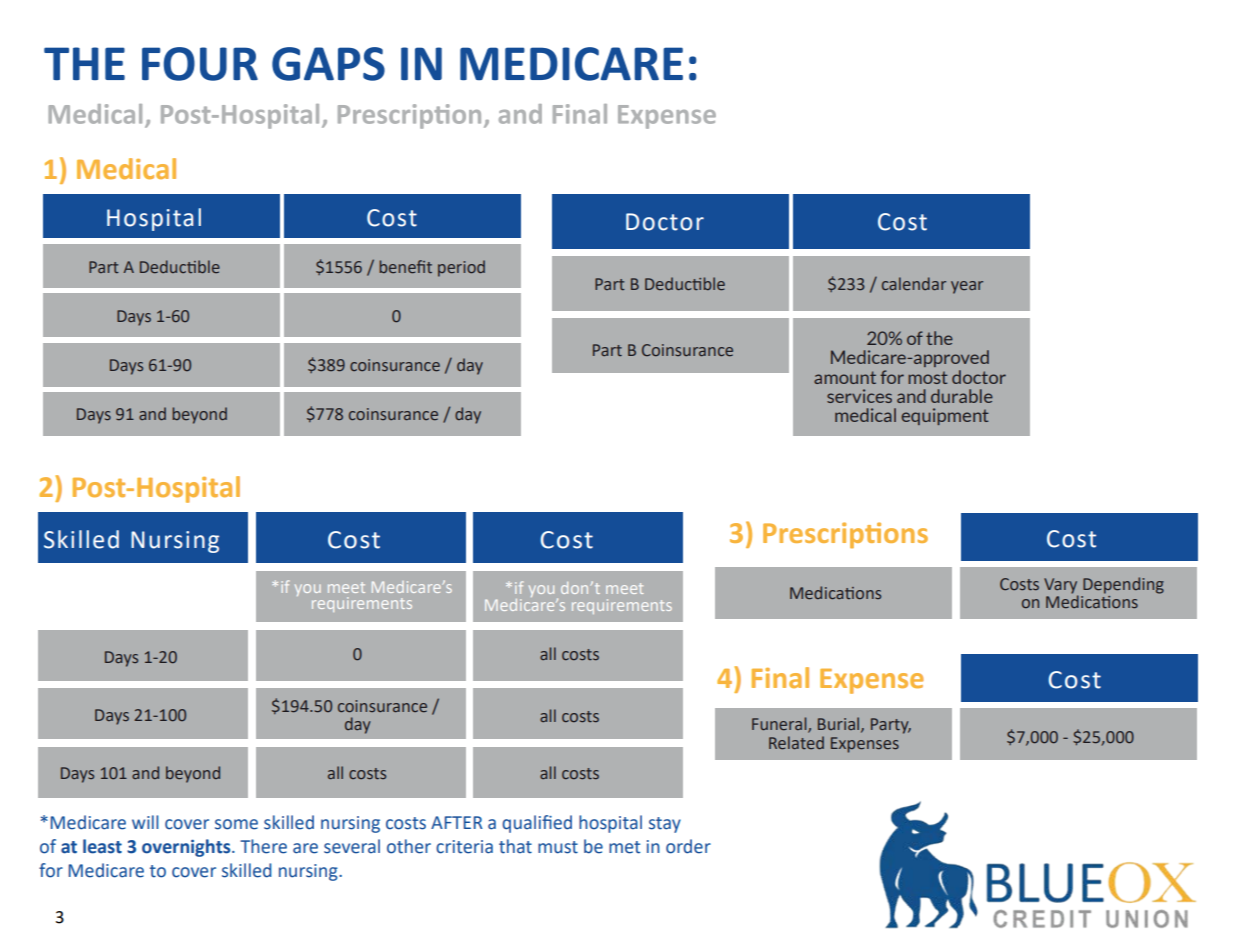  What do you see at coordinates (796, 742) in the document?
I see `Related` at bounding box center [796, 742].
